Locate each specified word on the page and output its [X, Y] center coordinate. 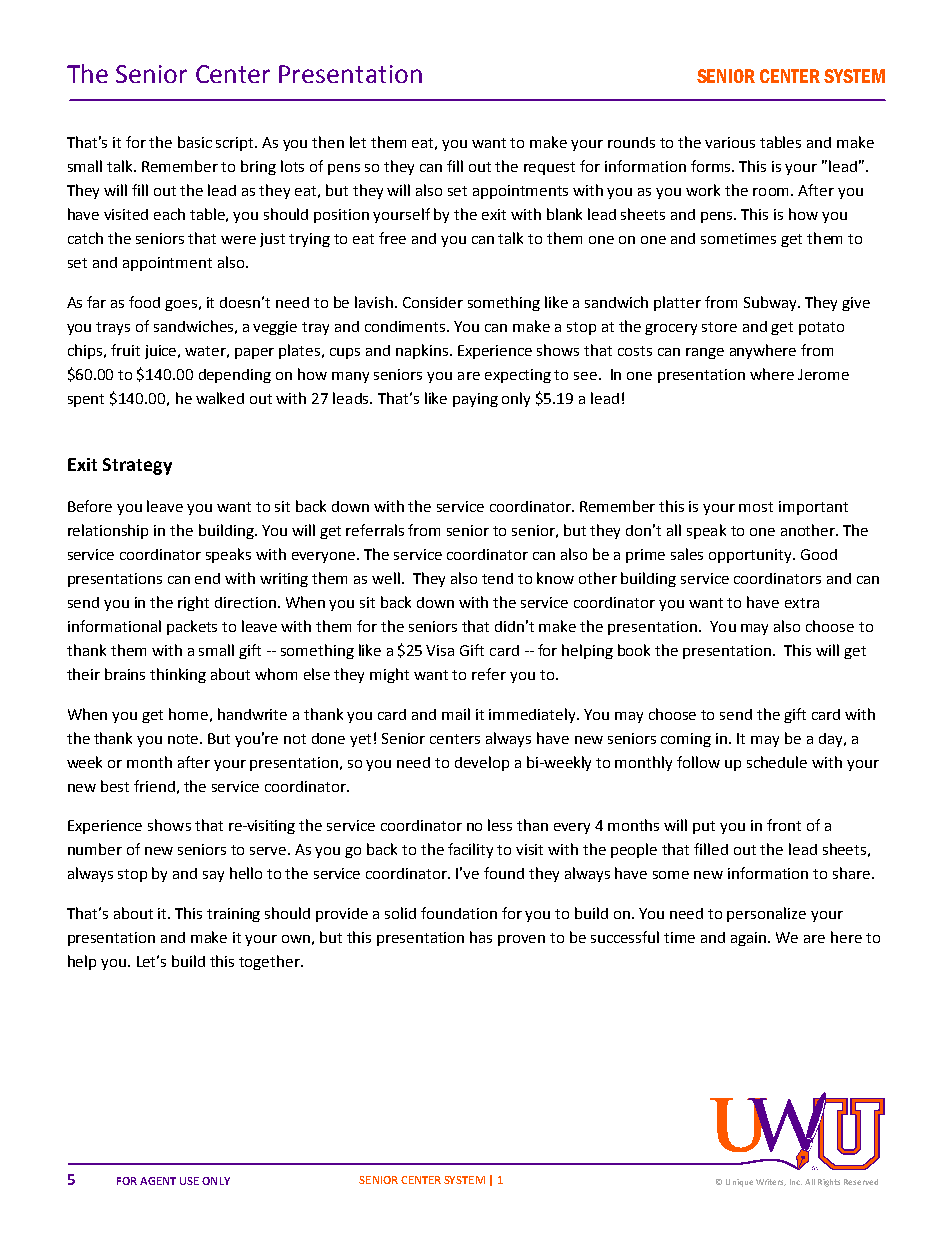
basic [195, 142]
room [772, 192]
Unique [739, 1183]
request [549, 168]
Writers [771, 1182]
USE [189, 1181]
